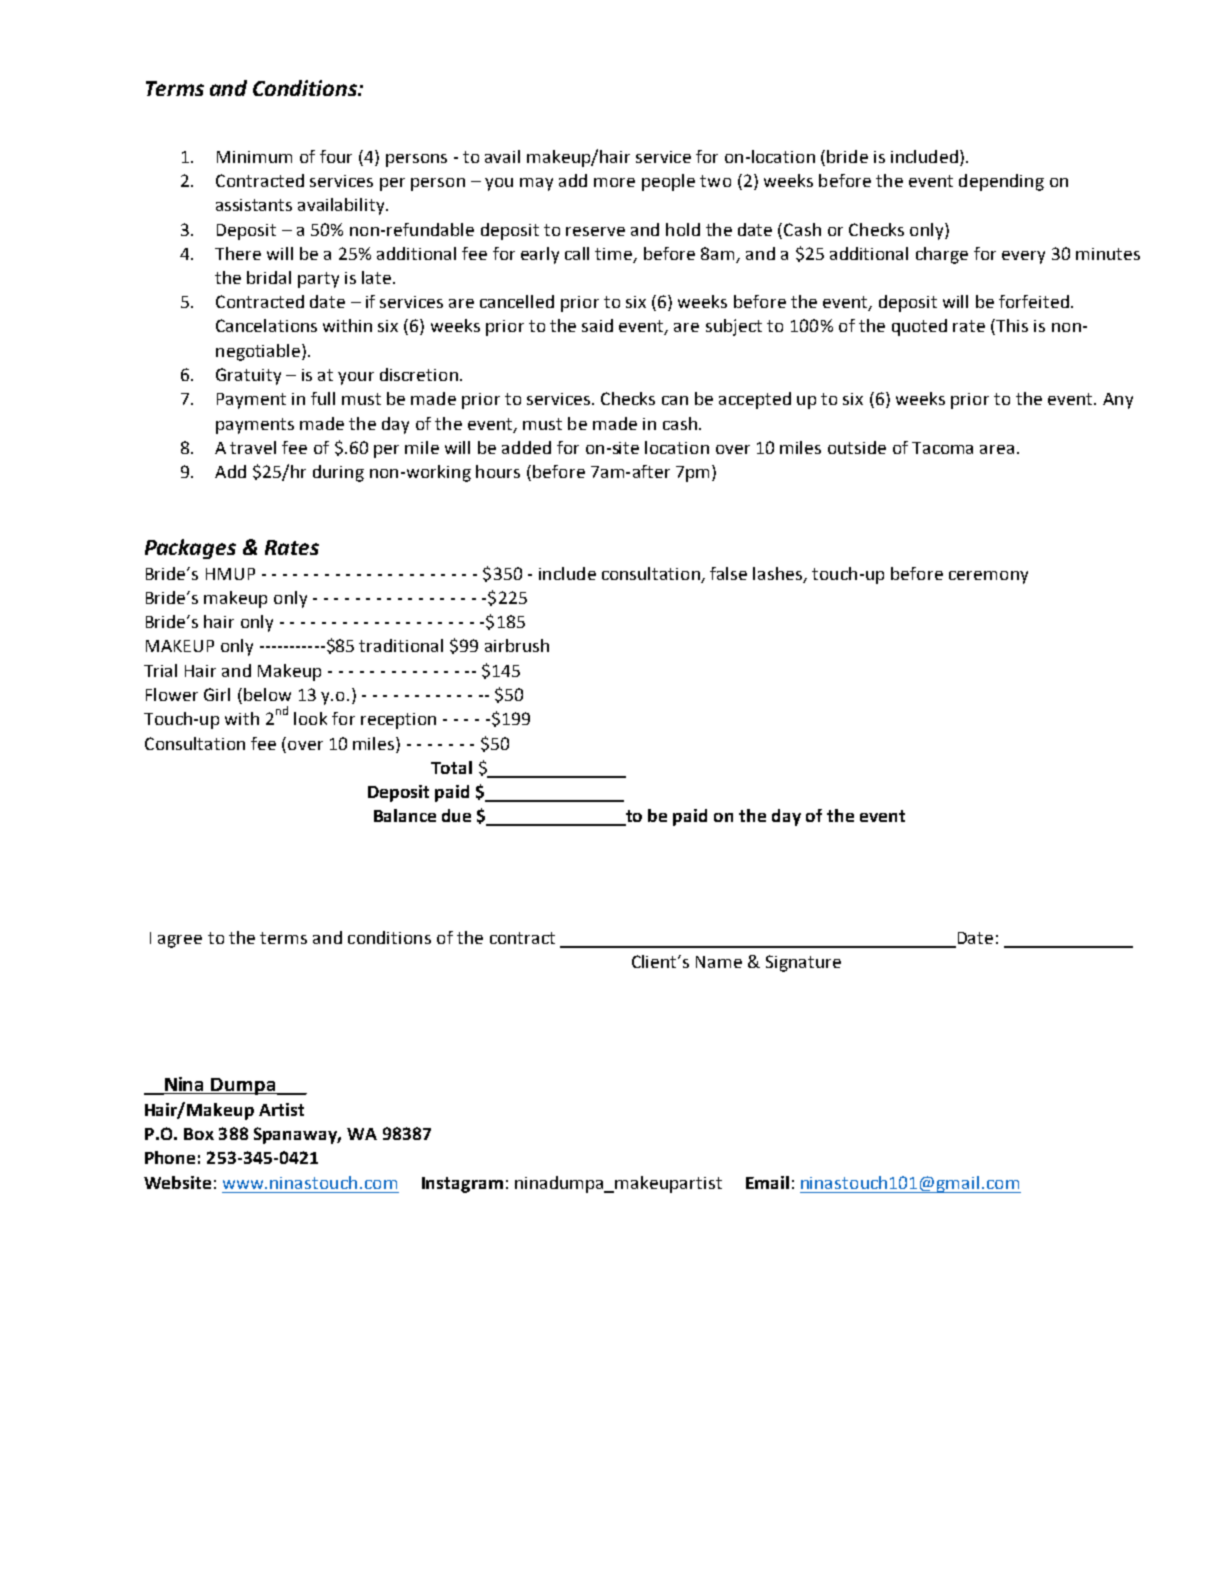 This screenshot has height=1573, width=1215. Describe the element at coordinates (254, 205) in the screenshot. I see `assistants` at that location.
